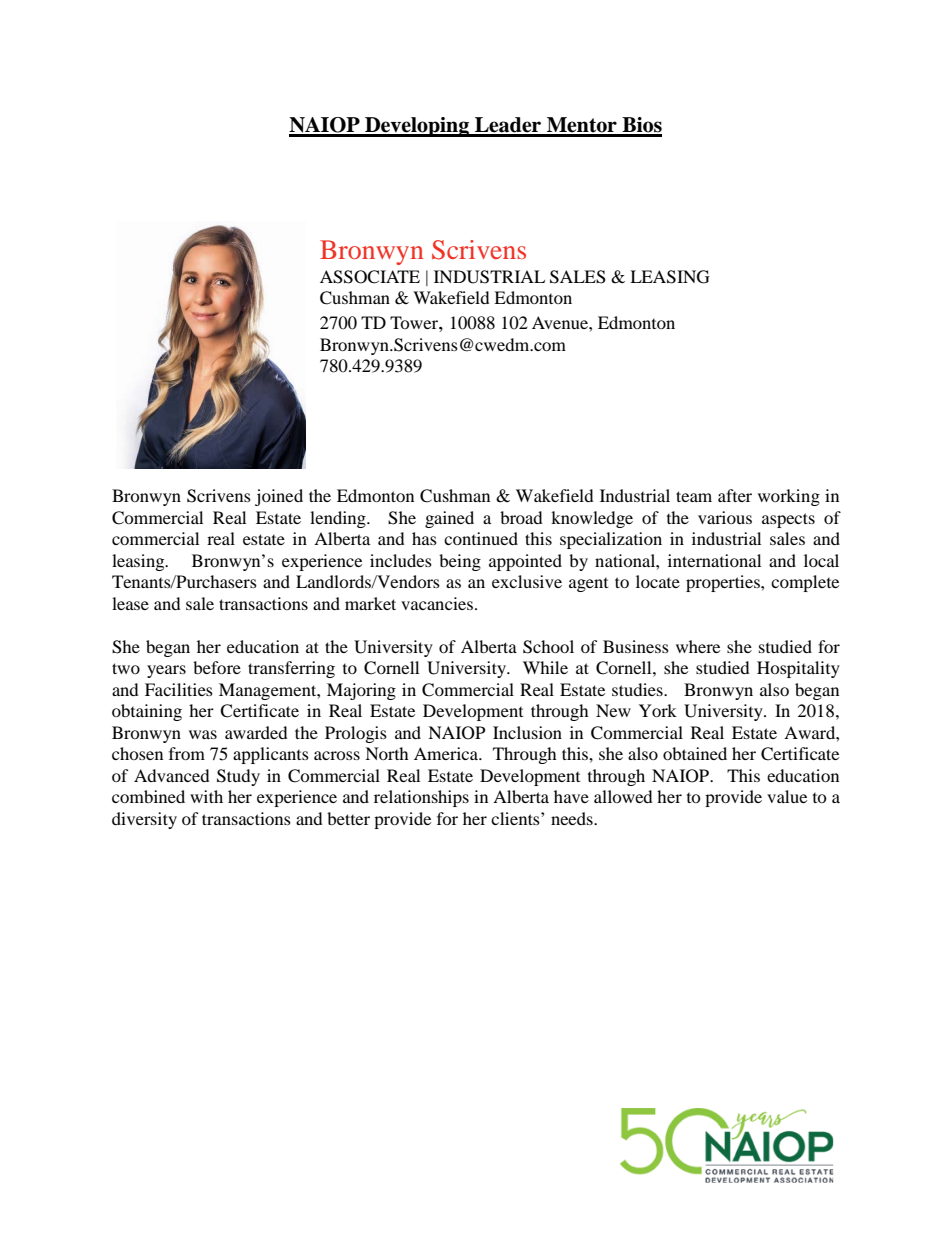 This screenshot has width=952, height=1233. What do you see at coordinates (698, 646) in the screenshot?
I see `where` at bounding box center [698, 646].
